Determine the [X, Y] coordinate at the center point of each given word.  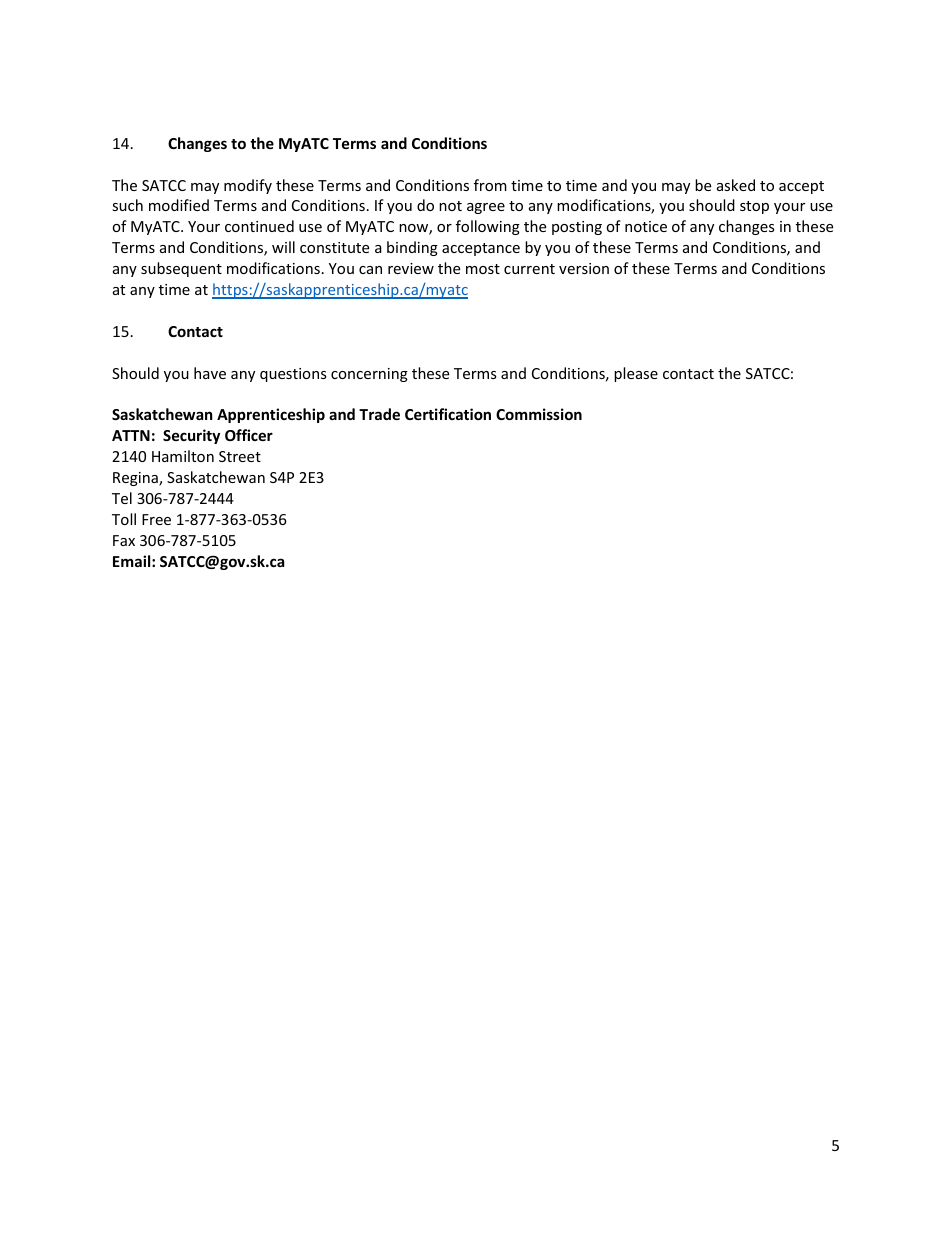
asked [736, 185]
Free [156, 519]
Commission [539, 414]
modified [179, 205]
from [490, 185]
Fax [124, 540]
